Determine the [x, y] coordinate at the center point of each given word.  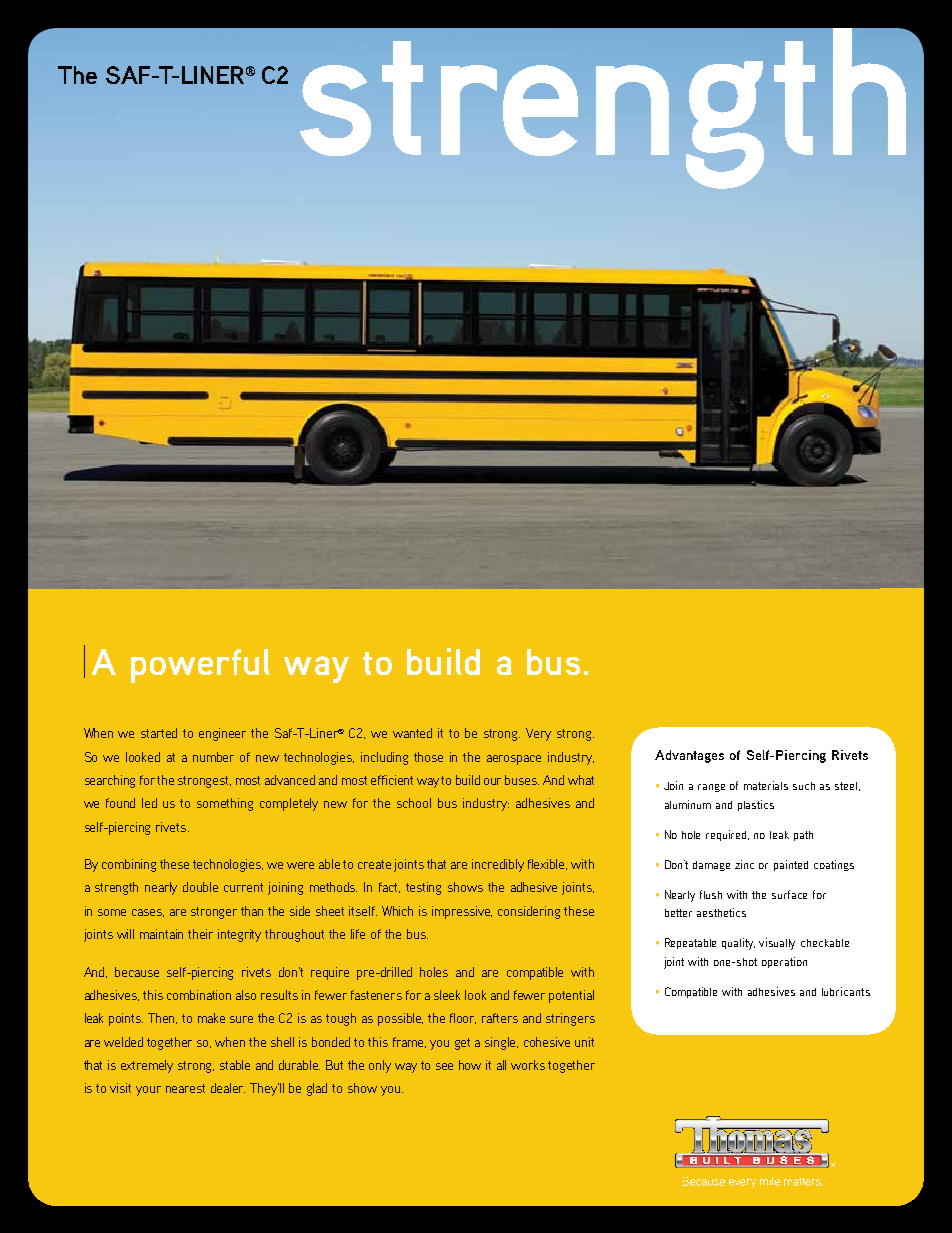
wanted [412, 733]
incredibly [498, 865]
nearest [185, 1088]
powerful [200, 666]
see [444, 1066]
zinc [744, 864]
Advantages [689, 756]
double [200, 887]
